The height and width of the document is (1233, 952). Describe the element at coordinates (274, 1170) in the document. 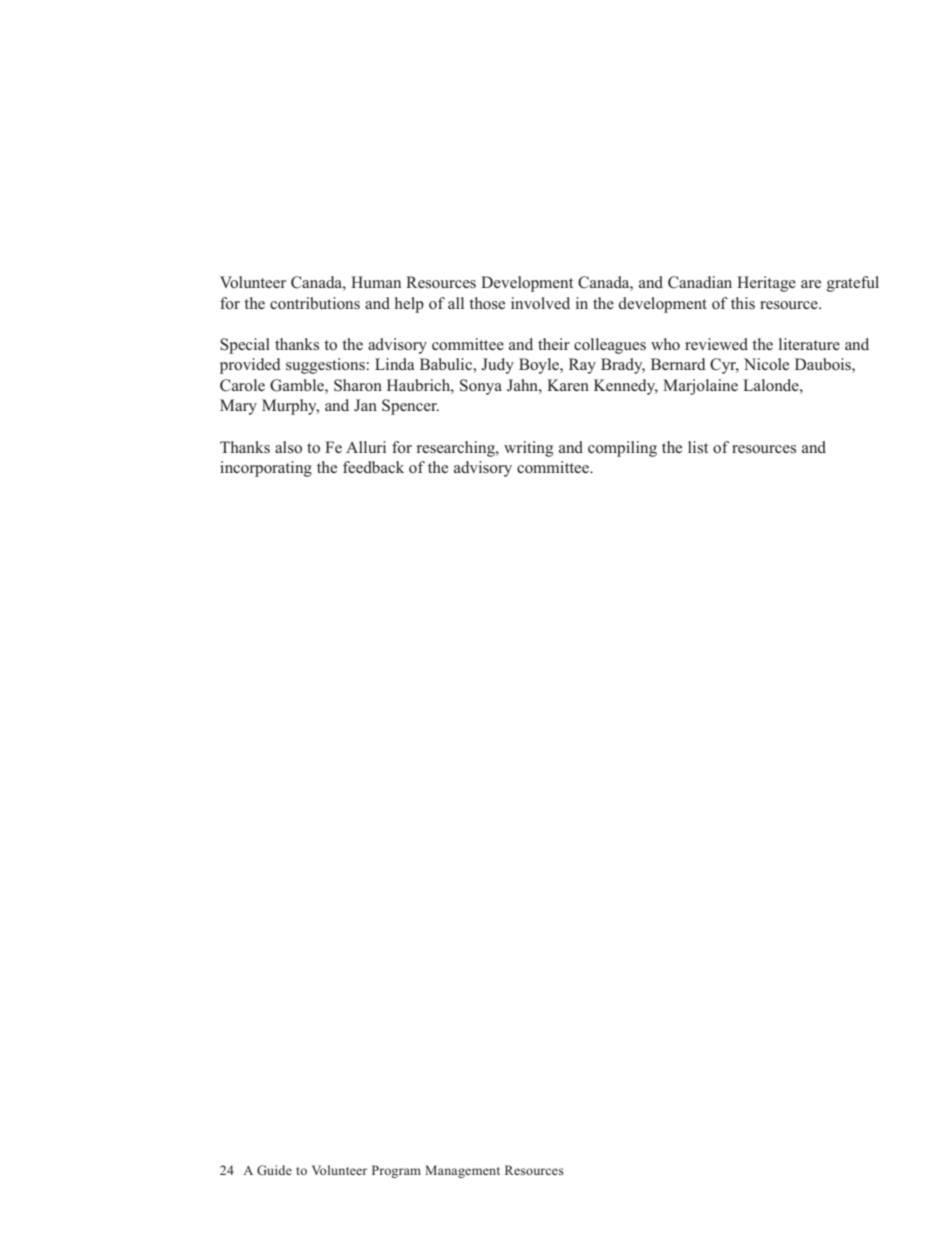

I see `Guide` at that location.
